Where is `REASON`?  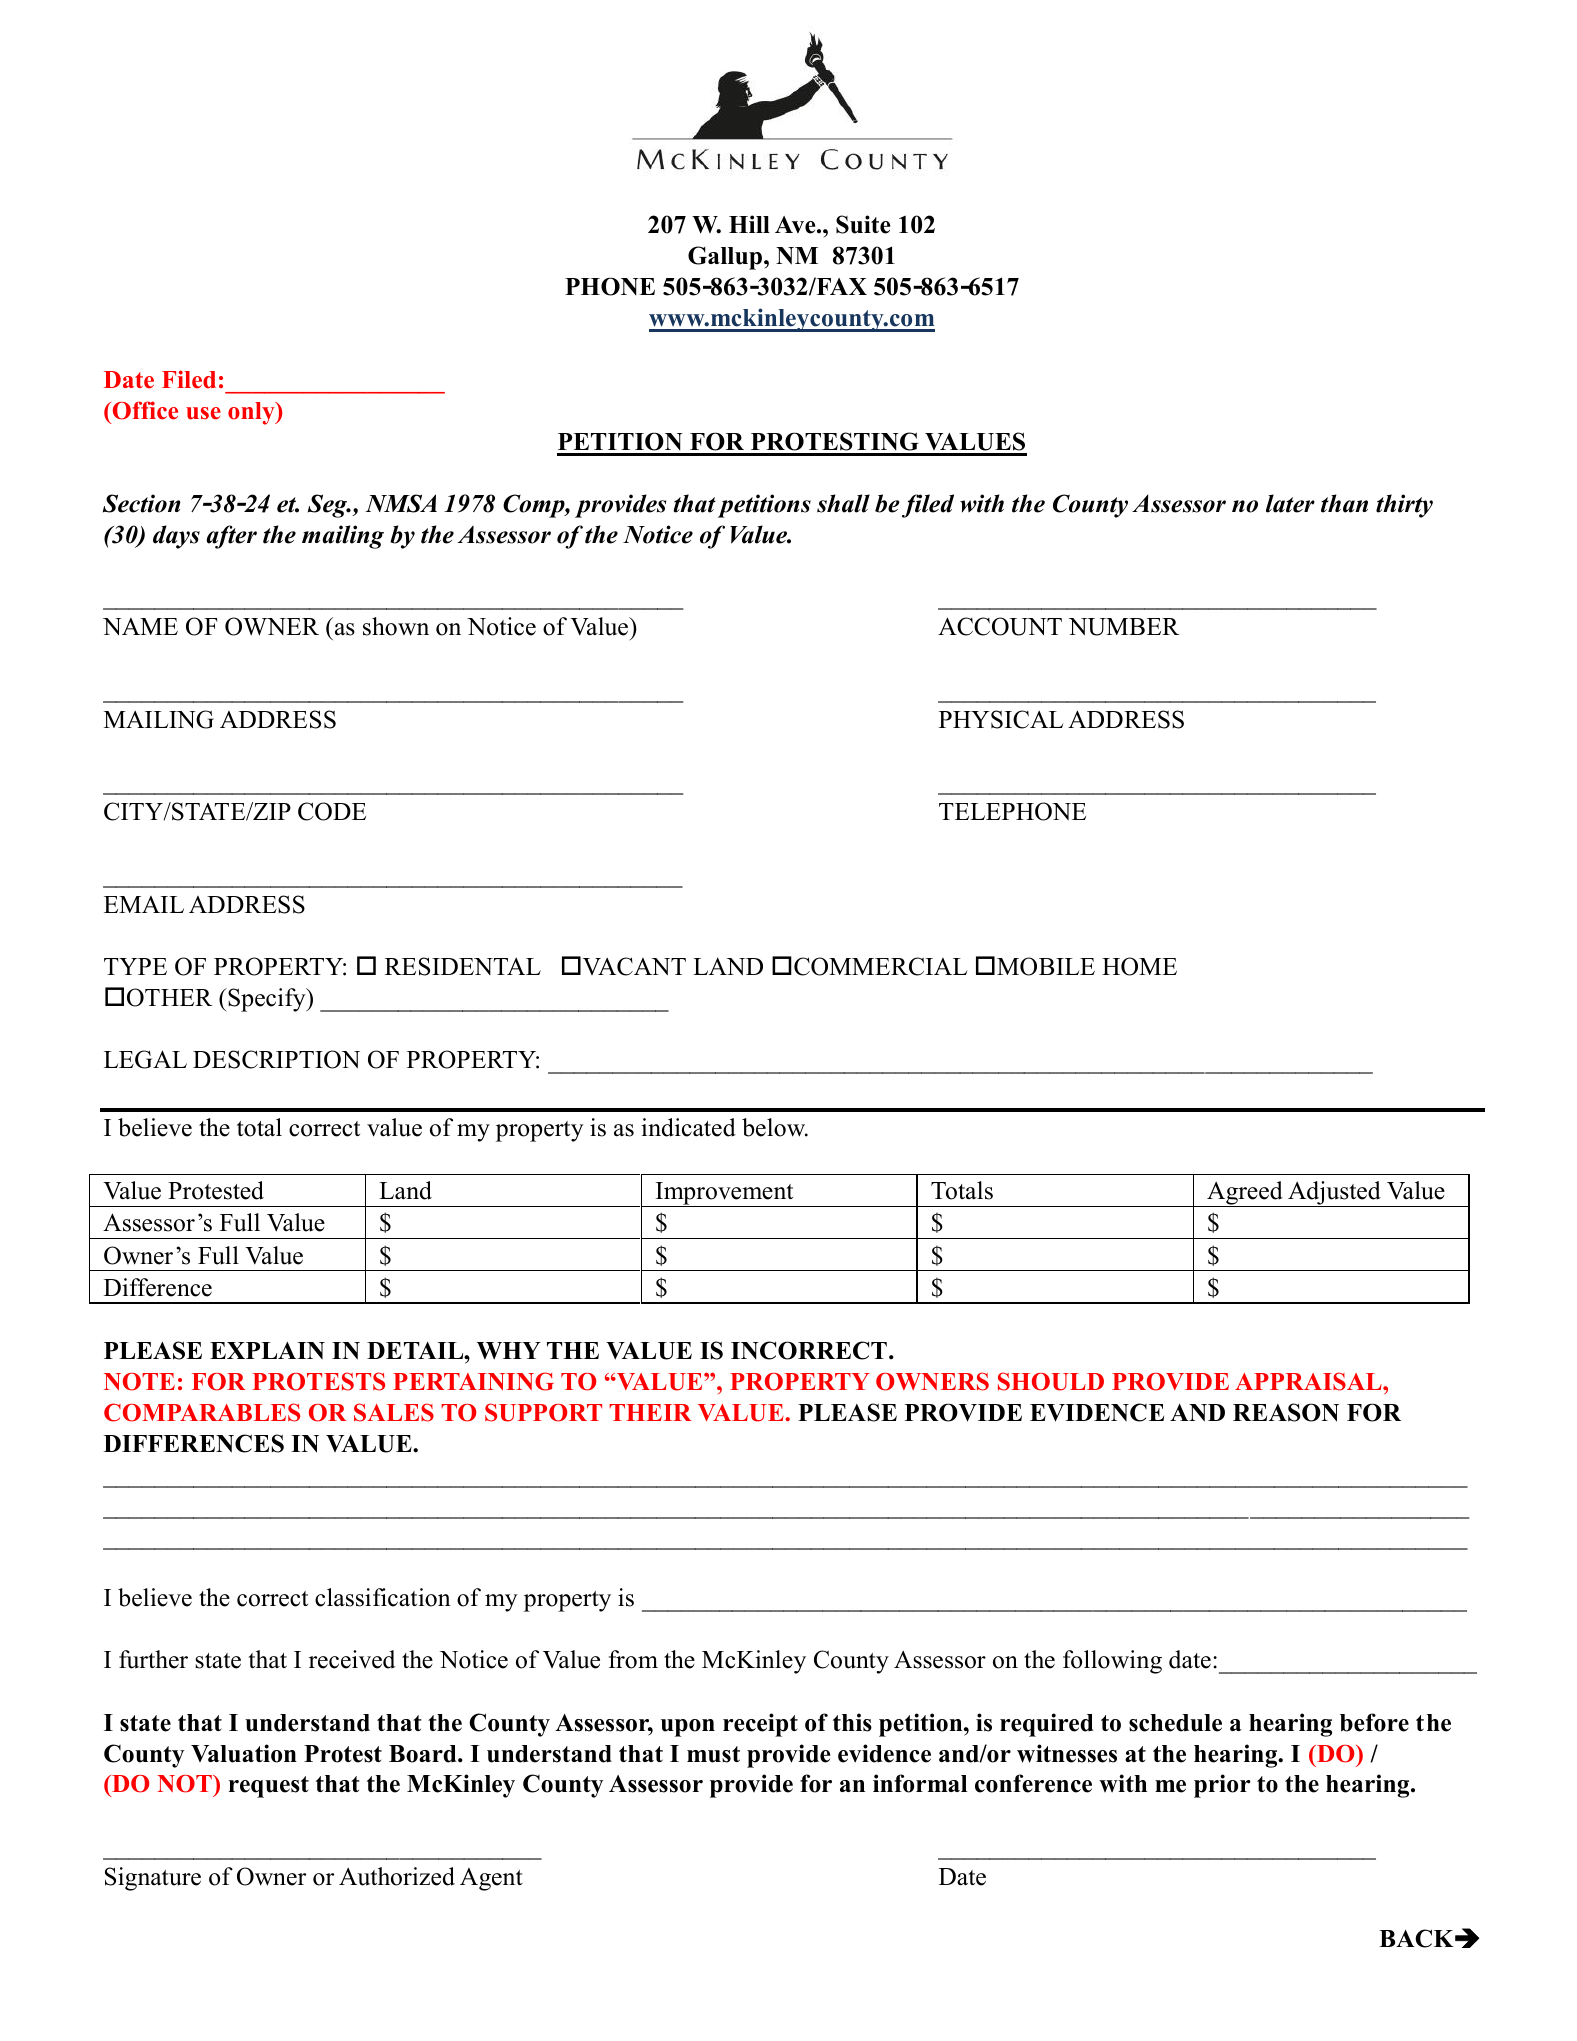
REASON is located at coordinates (1286, 1412).
